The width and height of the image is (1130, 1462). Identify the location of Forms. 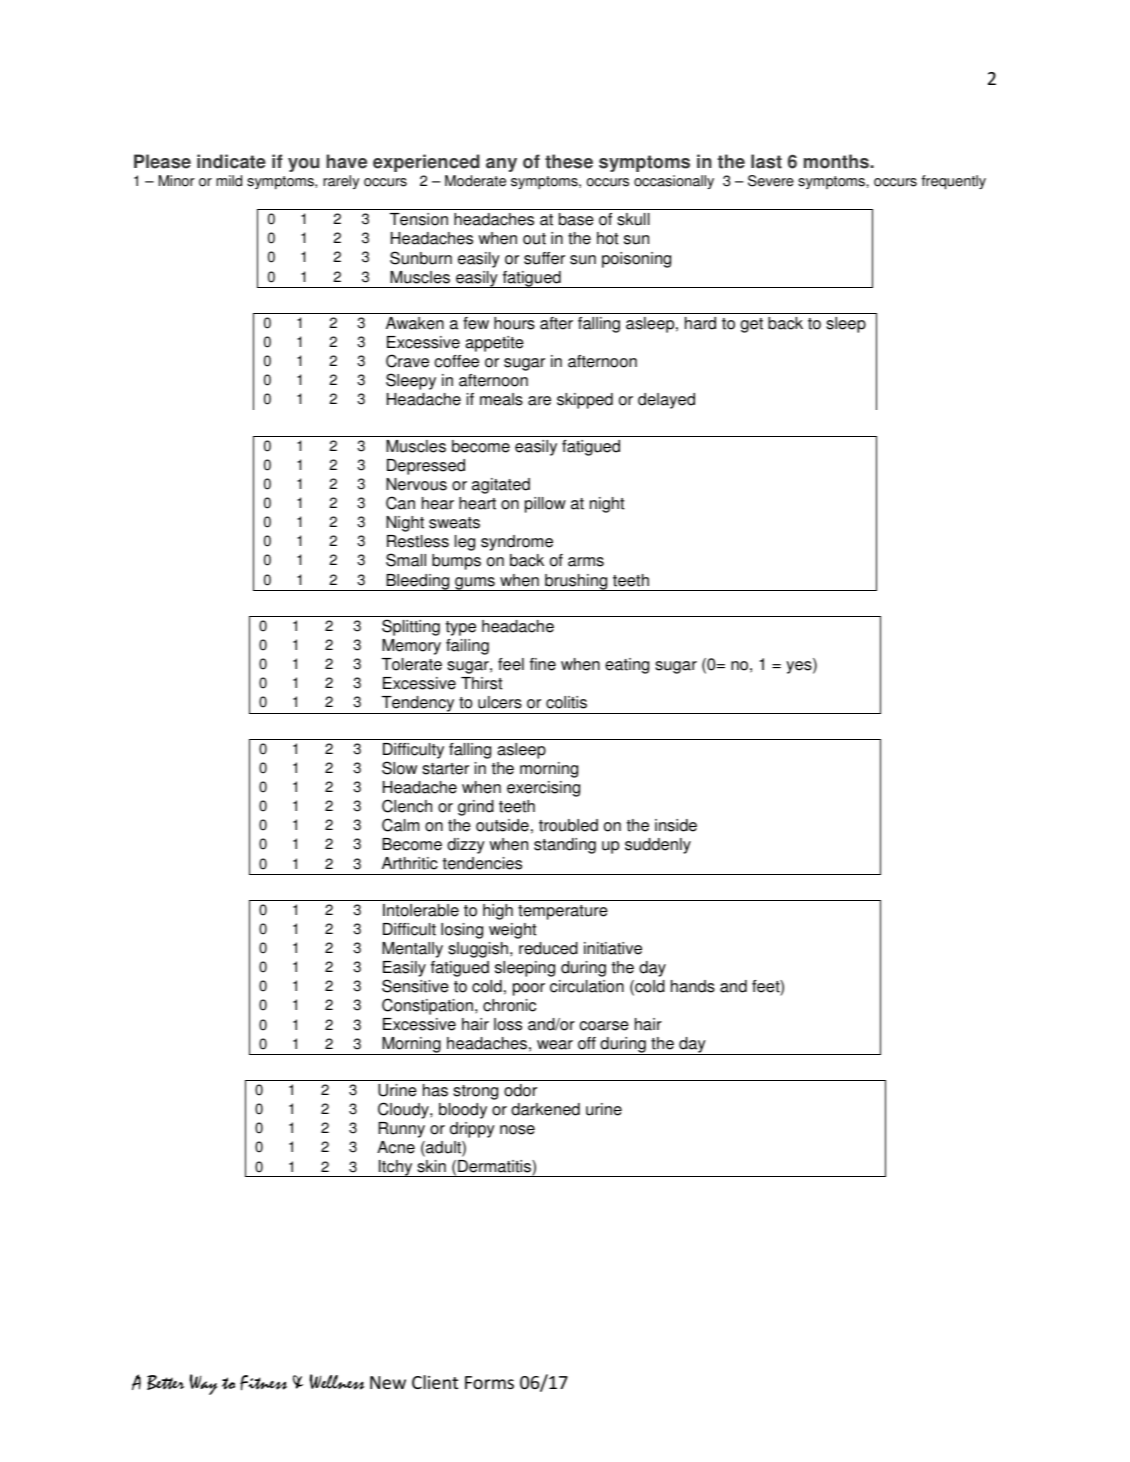
(489, 1382).
